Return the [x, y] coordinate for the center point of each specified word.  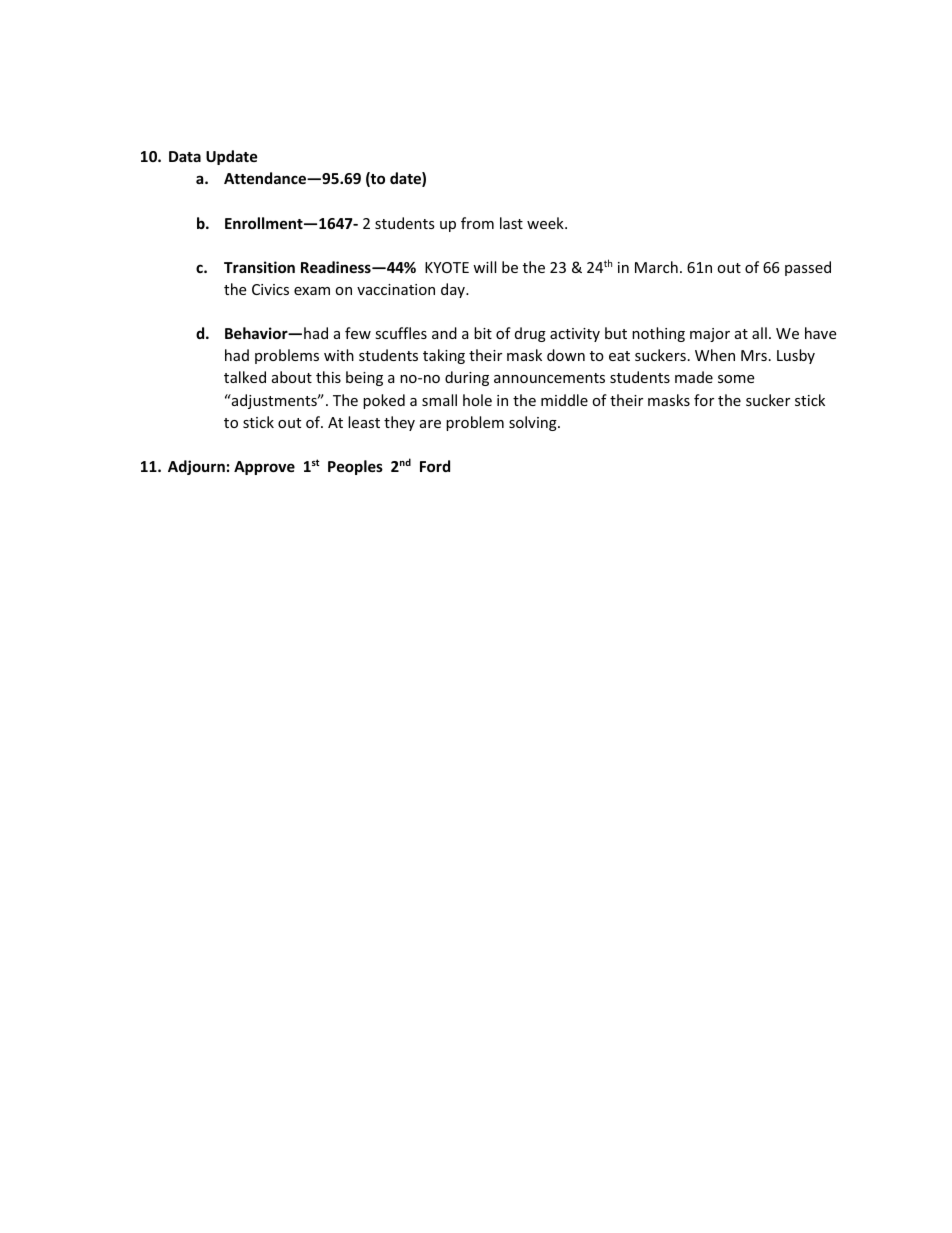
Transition [259, 267]
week [546, 223]
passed [808, 268]
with [339, 355]
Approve [264, 468]
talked [245, 377]
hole [477, 400]
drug [530, 334]
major [710, 335]
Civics [270, 289]
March [656, 267]
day [454, 290]
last [511, 223]
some [736, 379]
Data [185, 156]
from [477, 223]
